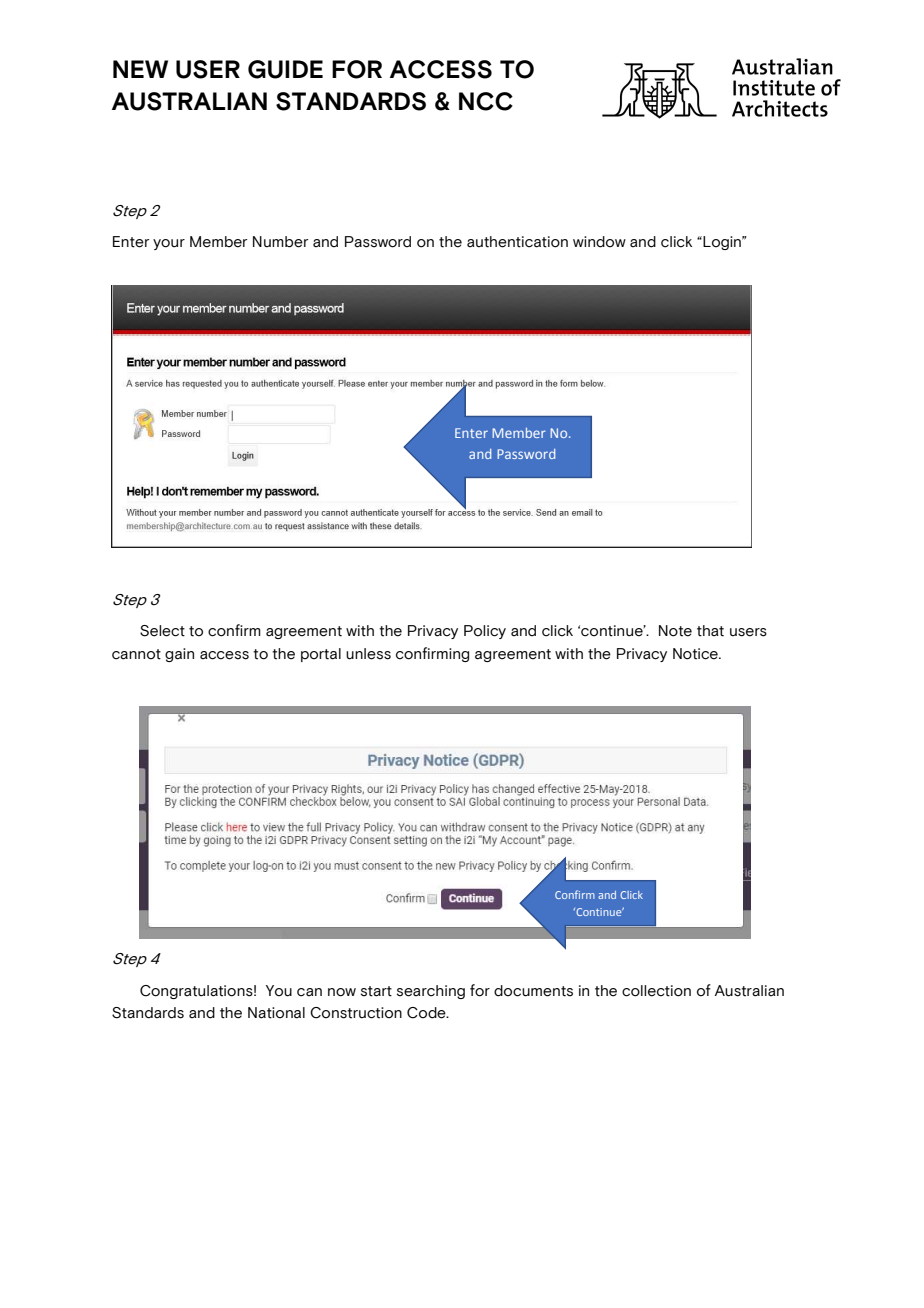 The image size is (924, 1308). I want to click on Number, so click(280, 242).
